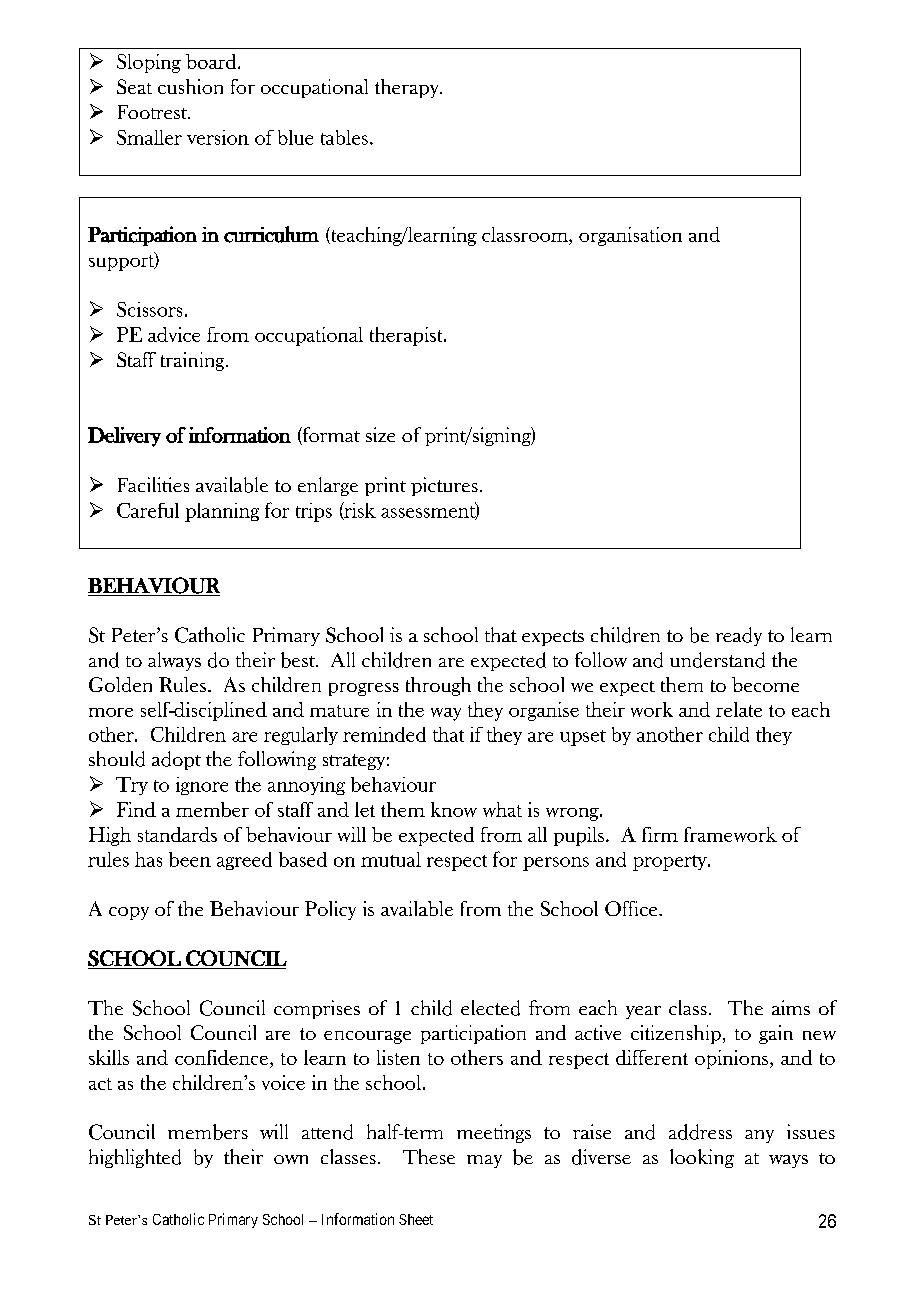 Image resolution: width=924 pixels, height=1308 pixels. I want to click on organisation, so click(630, 236).
